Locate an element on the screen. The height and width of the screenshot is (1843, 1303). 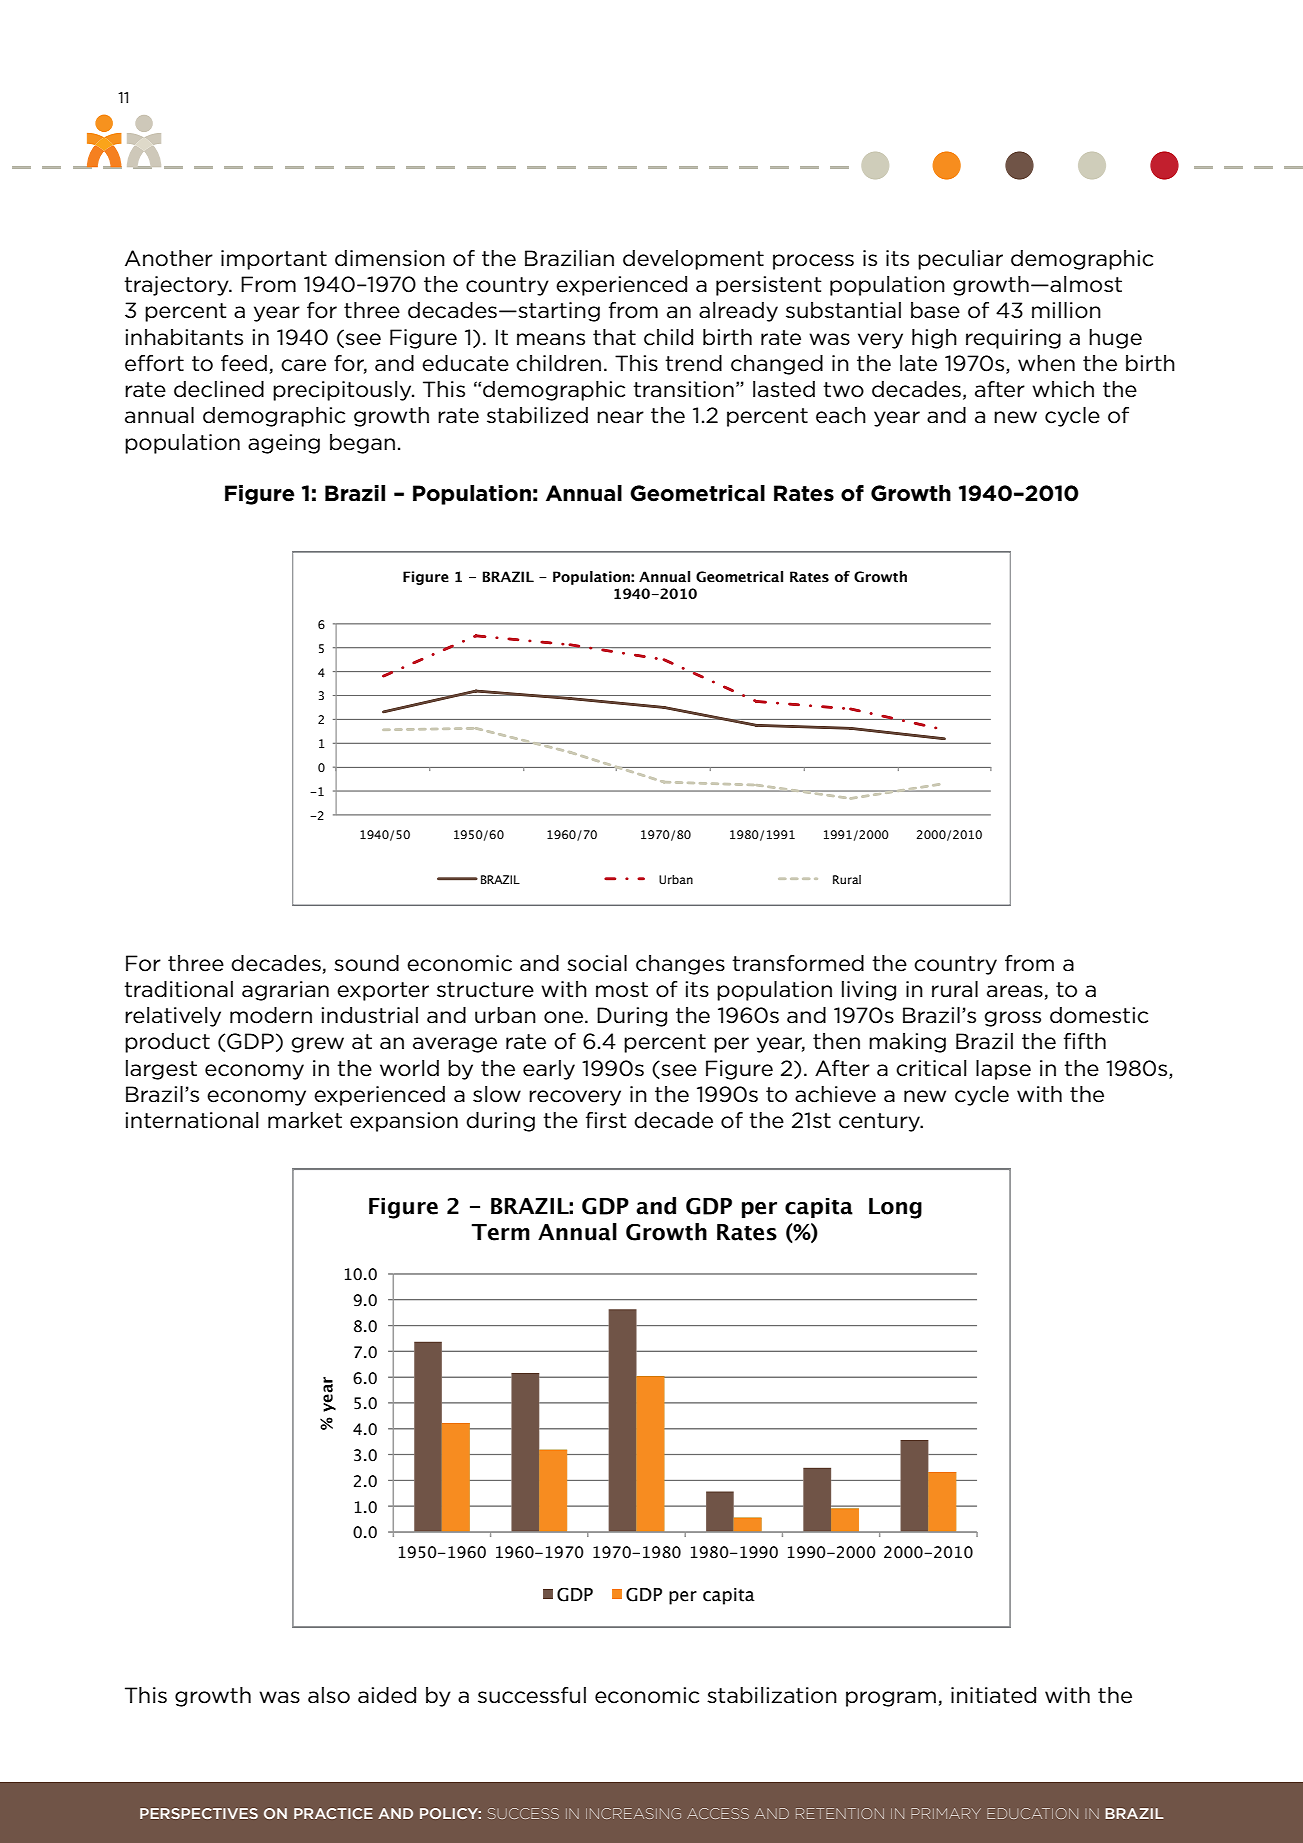
requiring is located at coordinates (1013, 339).
